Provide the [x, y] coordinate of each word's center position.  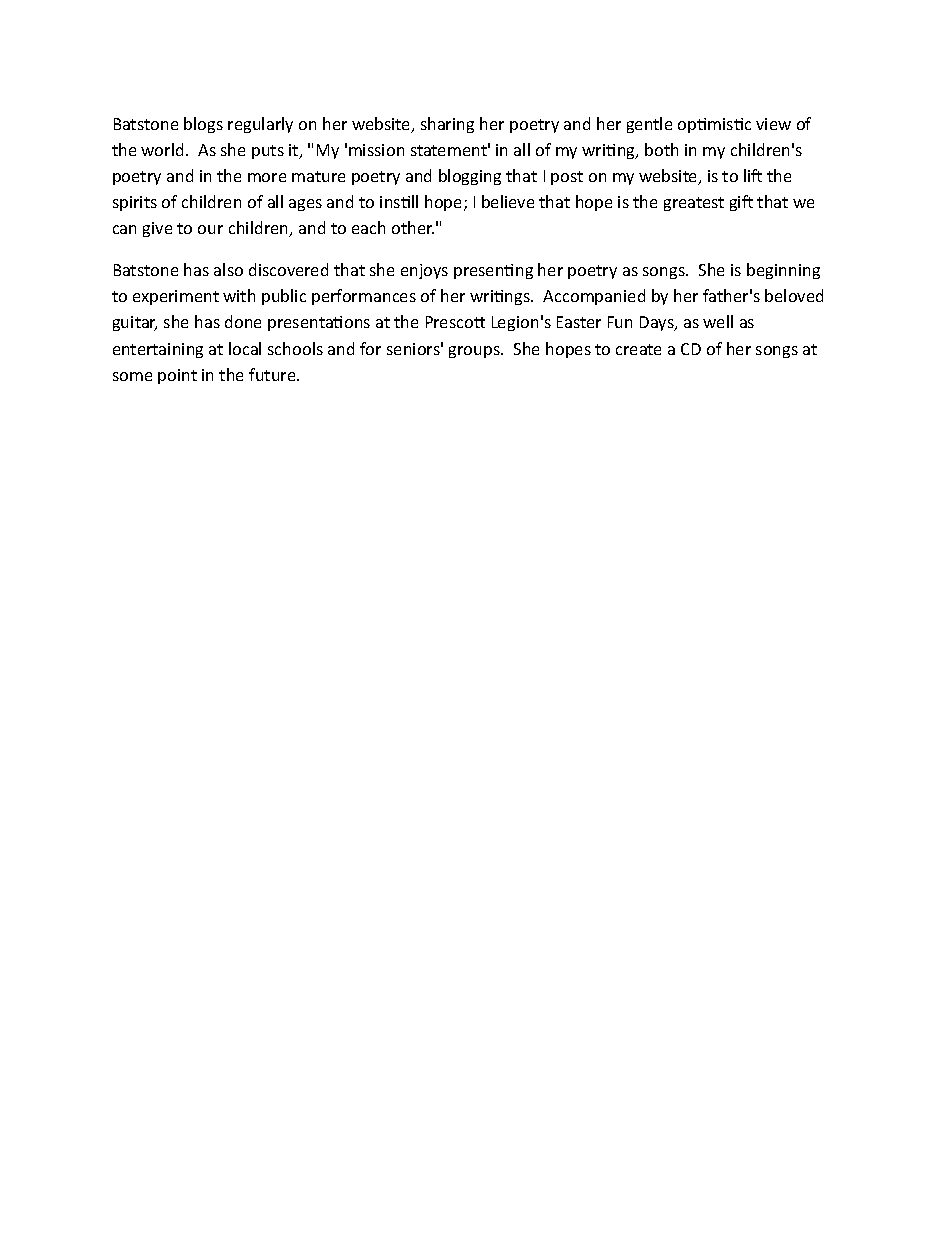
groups [475, 352]
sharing [447, 125]
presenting [493, 271]
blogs [203, 125]
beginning [783, 271]
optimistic [714, 125]
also [228, 269]
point [177, 376]
